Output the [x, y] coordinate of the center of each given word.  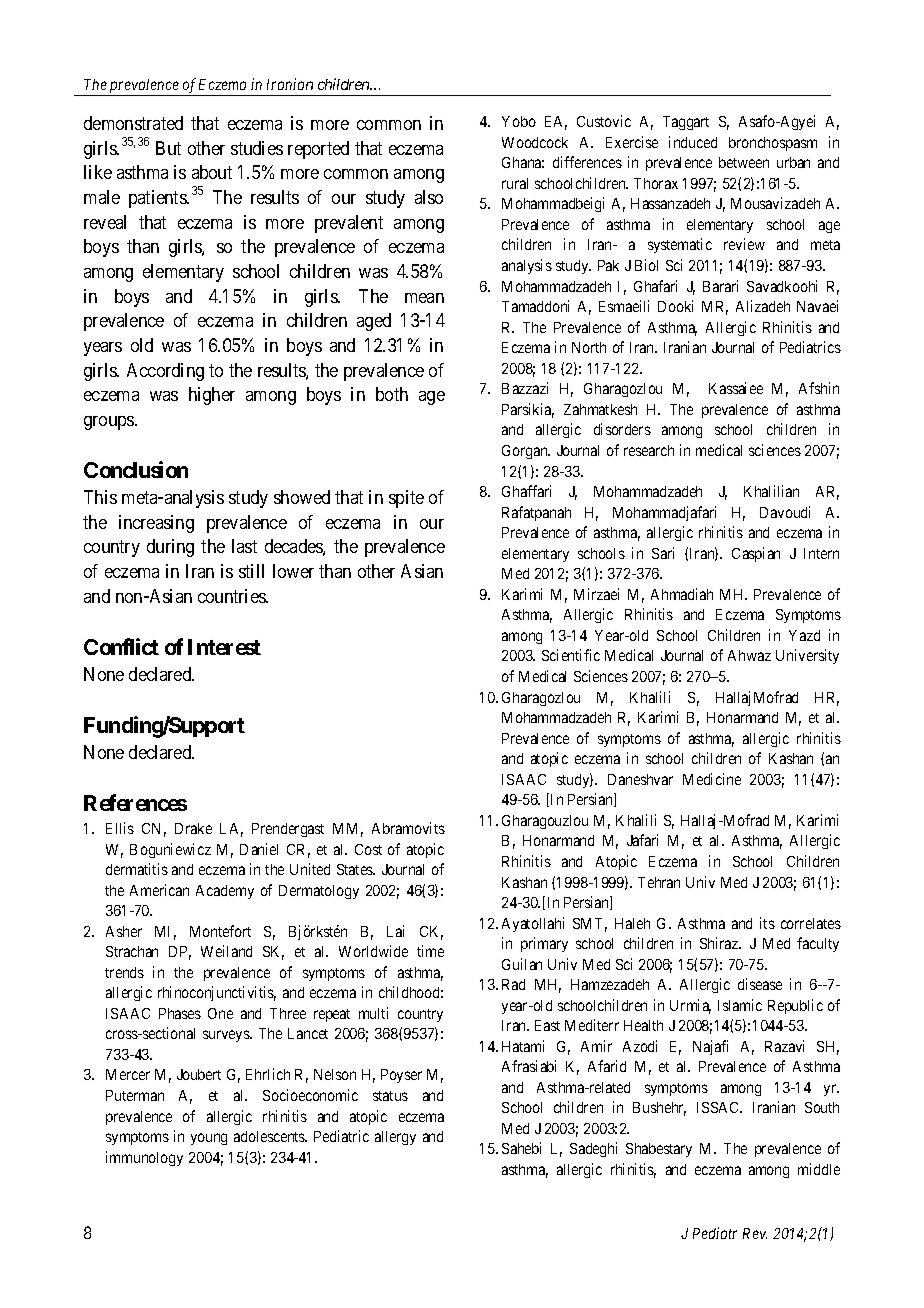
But [168, 148]
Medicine [712, 779]
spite [406, 499]
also [429, 197]
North [589, 347]
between [744, 162]
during [170, 548]
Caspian [756, 554]
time [430, 951]
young [209, 1139]
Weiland [226, 951]
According [165, 372]
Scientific [571, 655]
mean [424, 298]
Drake [193, 828]
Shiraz [720, 943]
